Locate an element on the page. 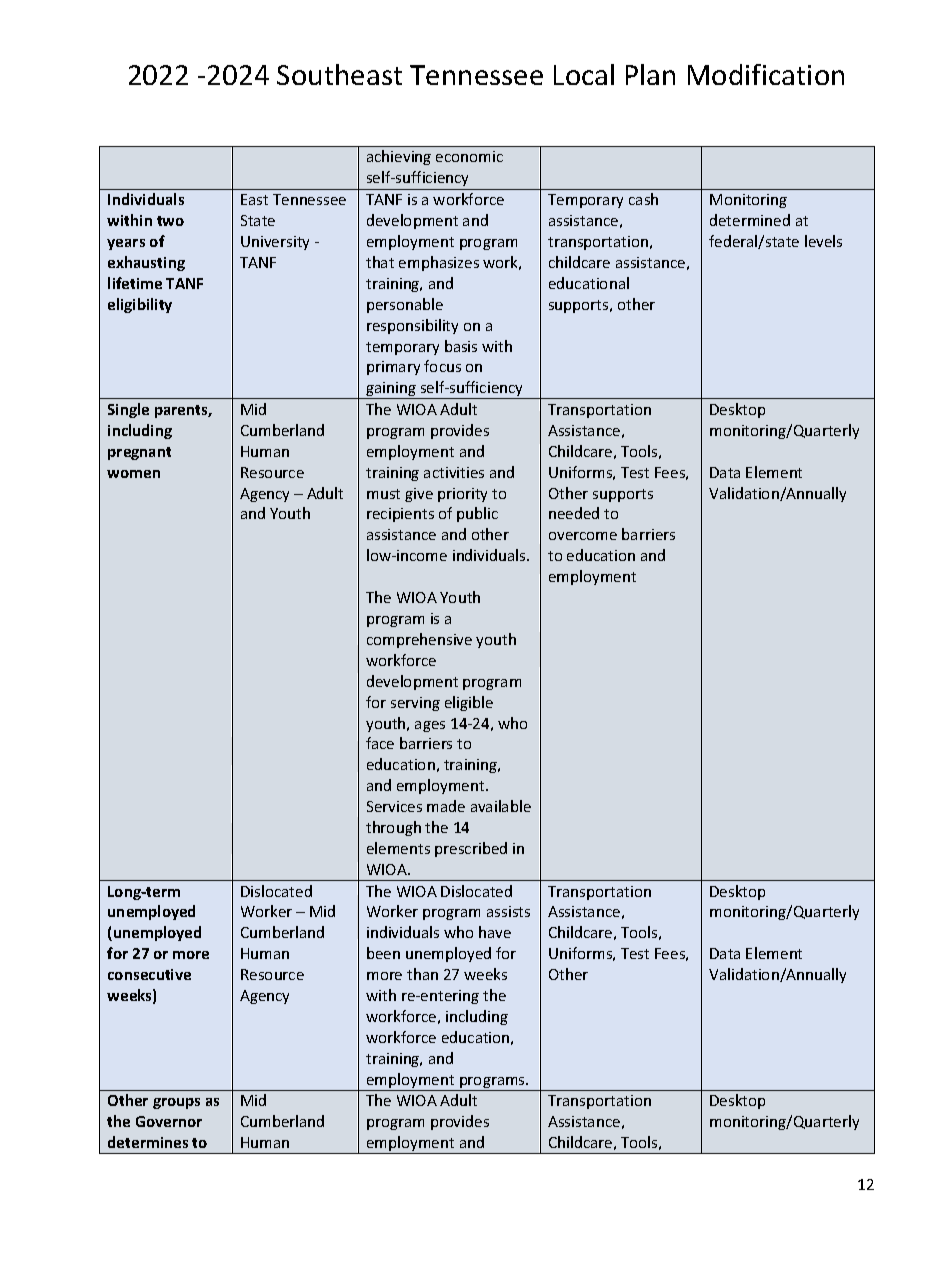 This document has width=952, height=1272. priority is located at coordinates (462, 495).
